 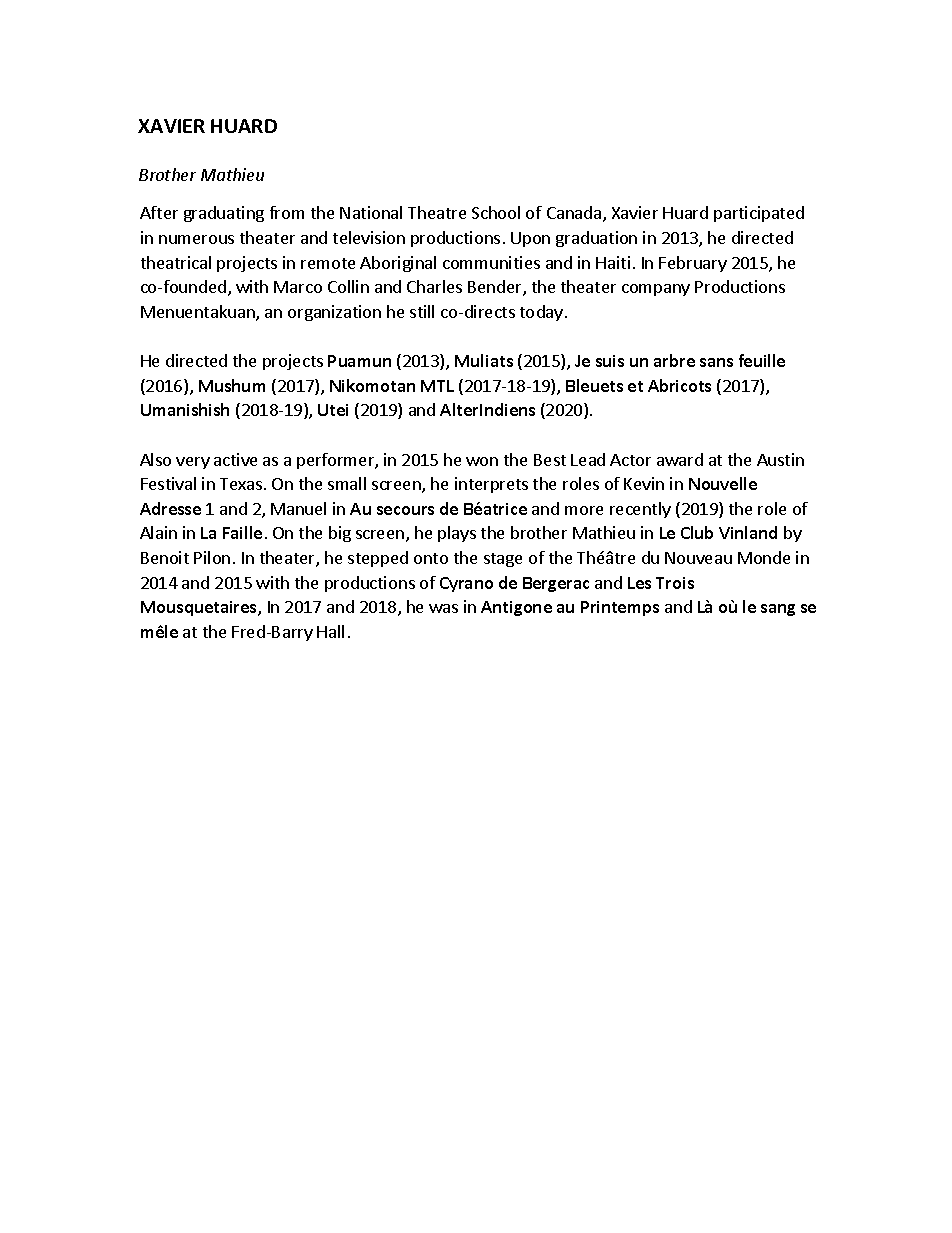 I want to click on School, so click(x=496, y=212).
